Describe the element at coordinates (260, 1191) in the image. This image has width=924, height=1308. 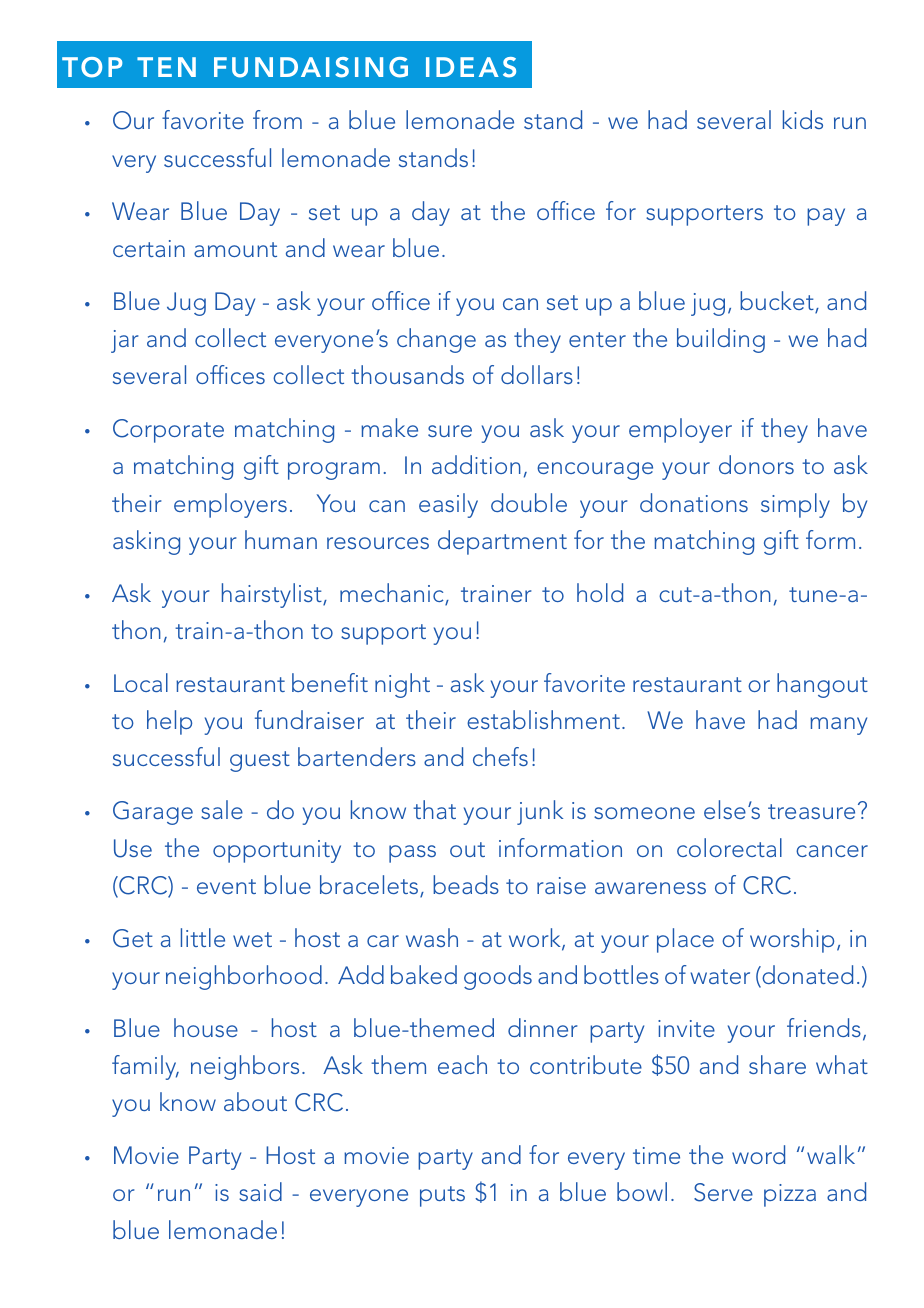
I see `said` at that location.
